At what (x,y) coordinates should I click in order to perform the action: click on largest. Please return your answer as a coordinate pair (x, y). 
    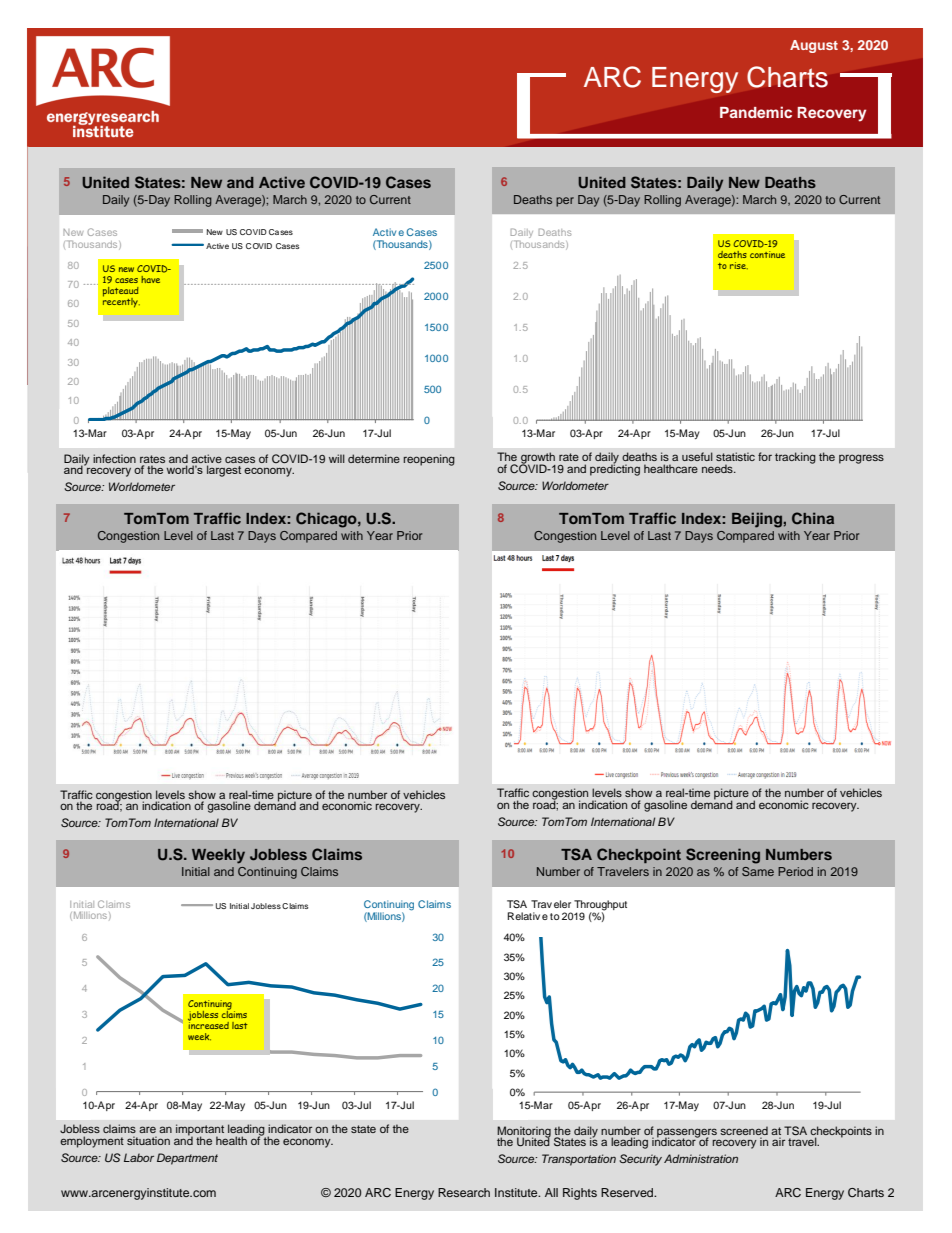
    Looking at the image, I should click on (224, 471).
